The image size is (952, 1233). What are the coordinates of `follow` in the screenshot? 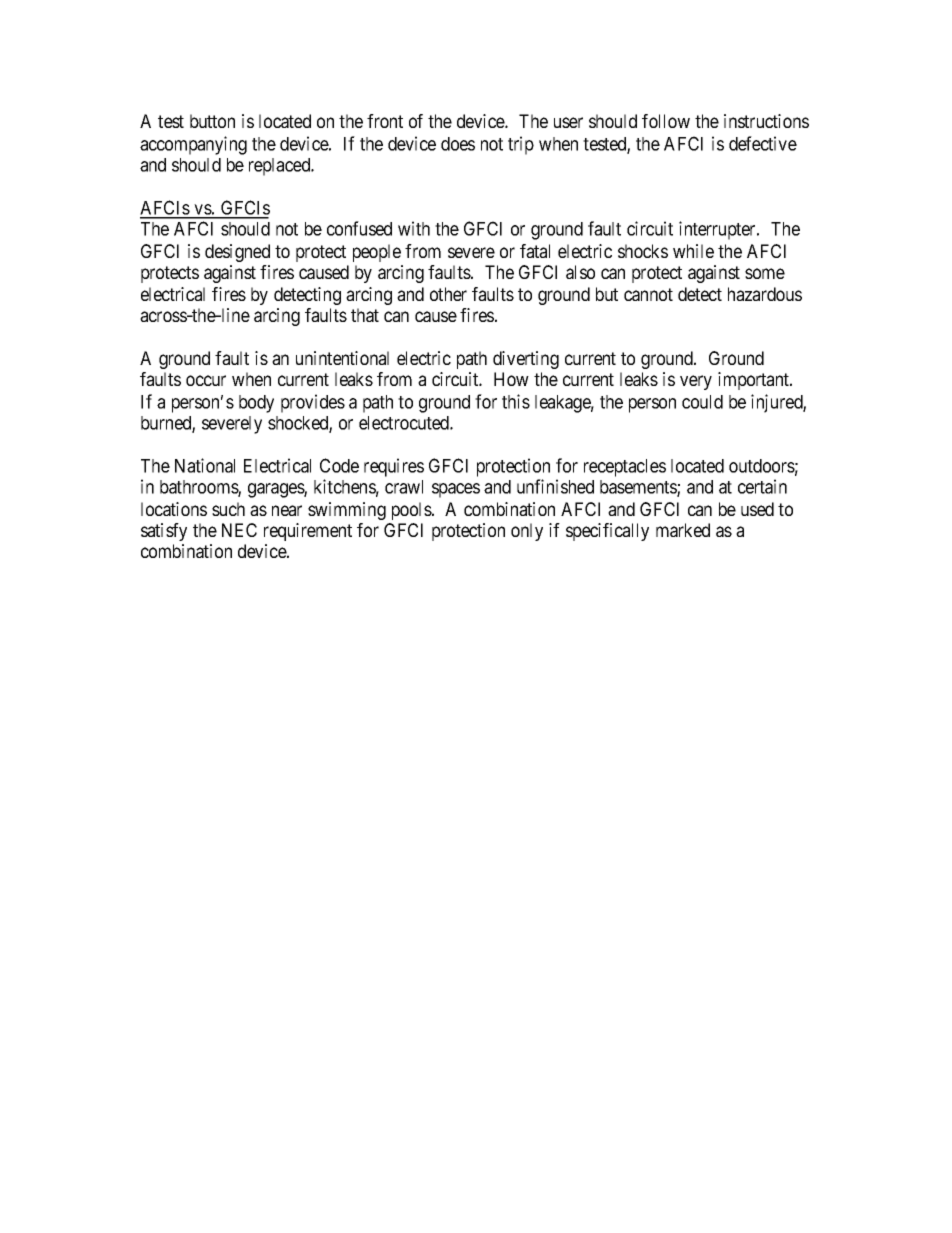 It's located at (666, 121).
